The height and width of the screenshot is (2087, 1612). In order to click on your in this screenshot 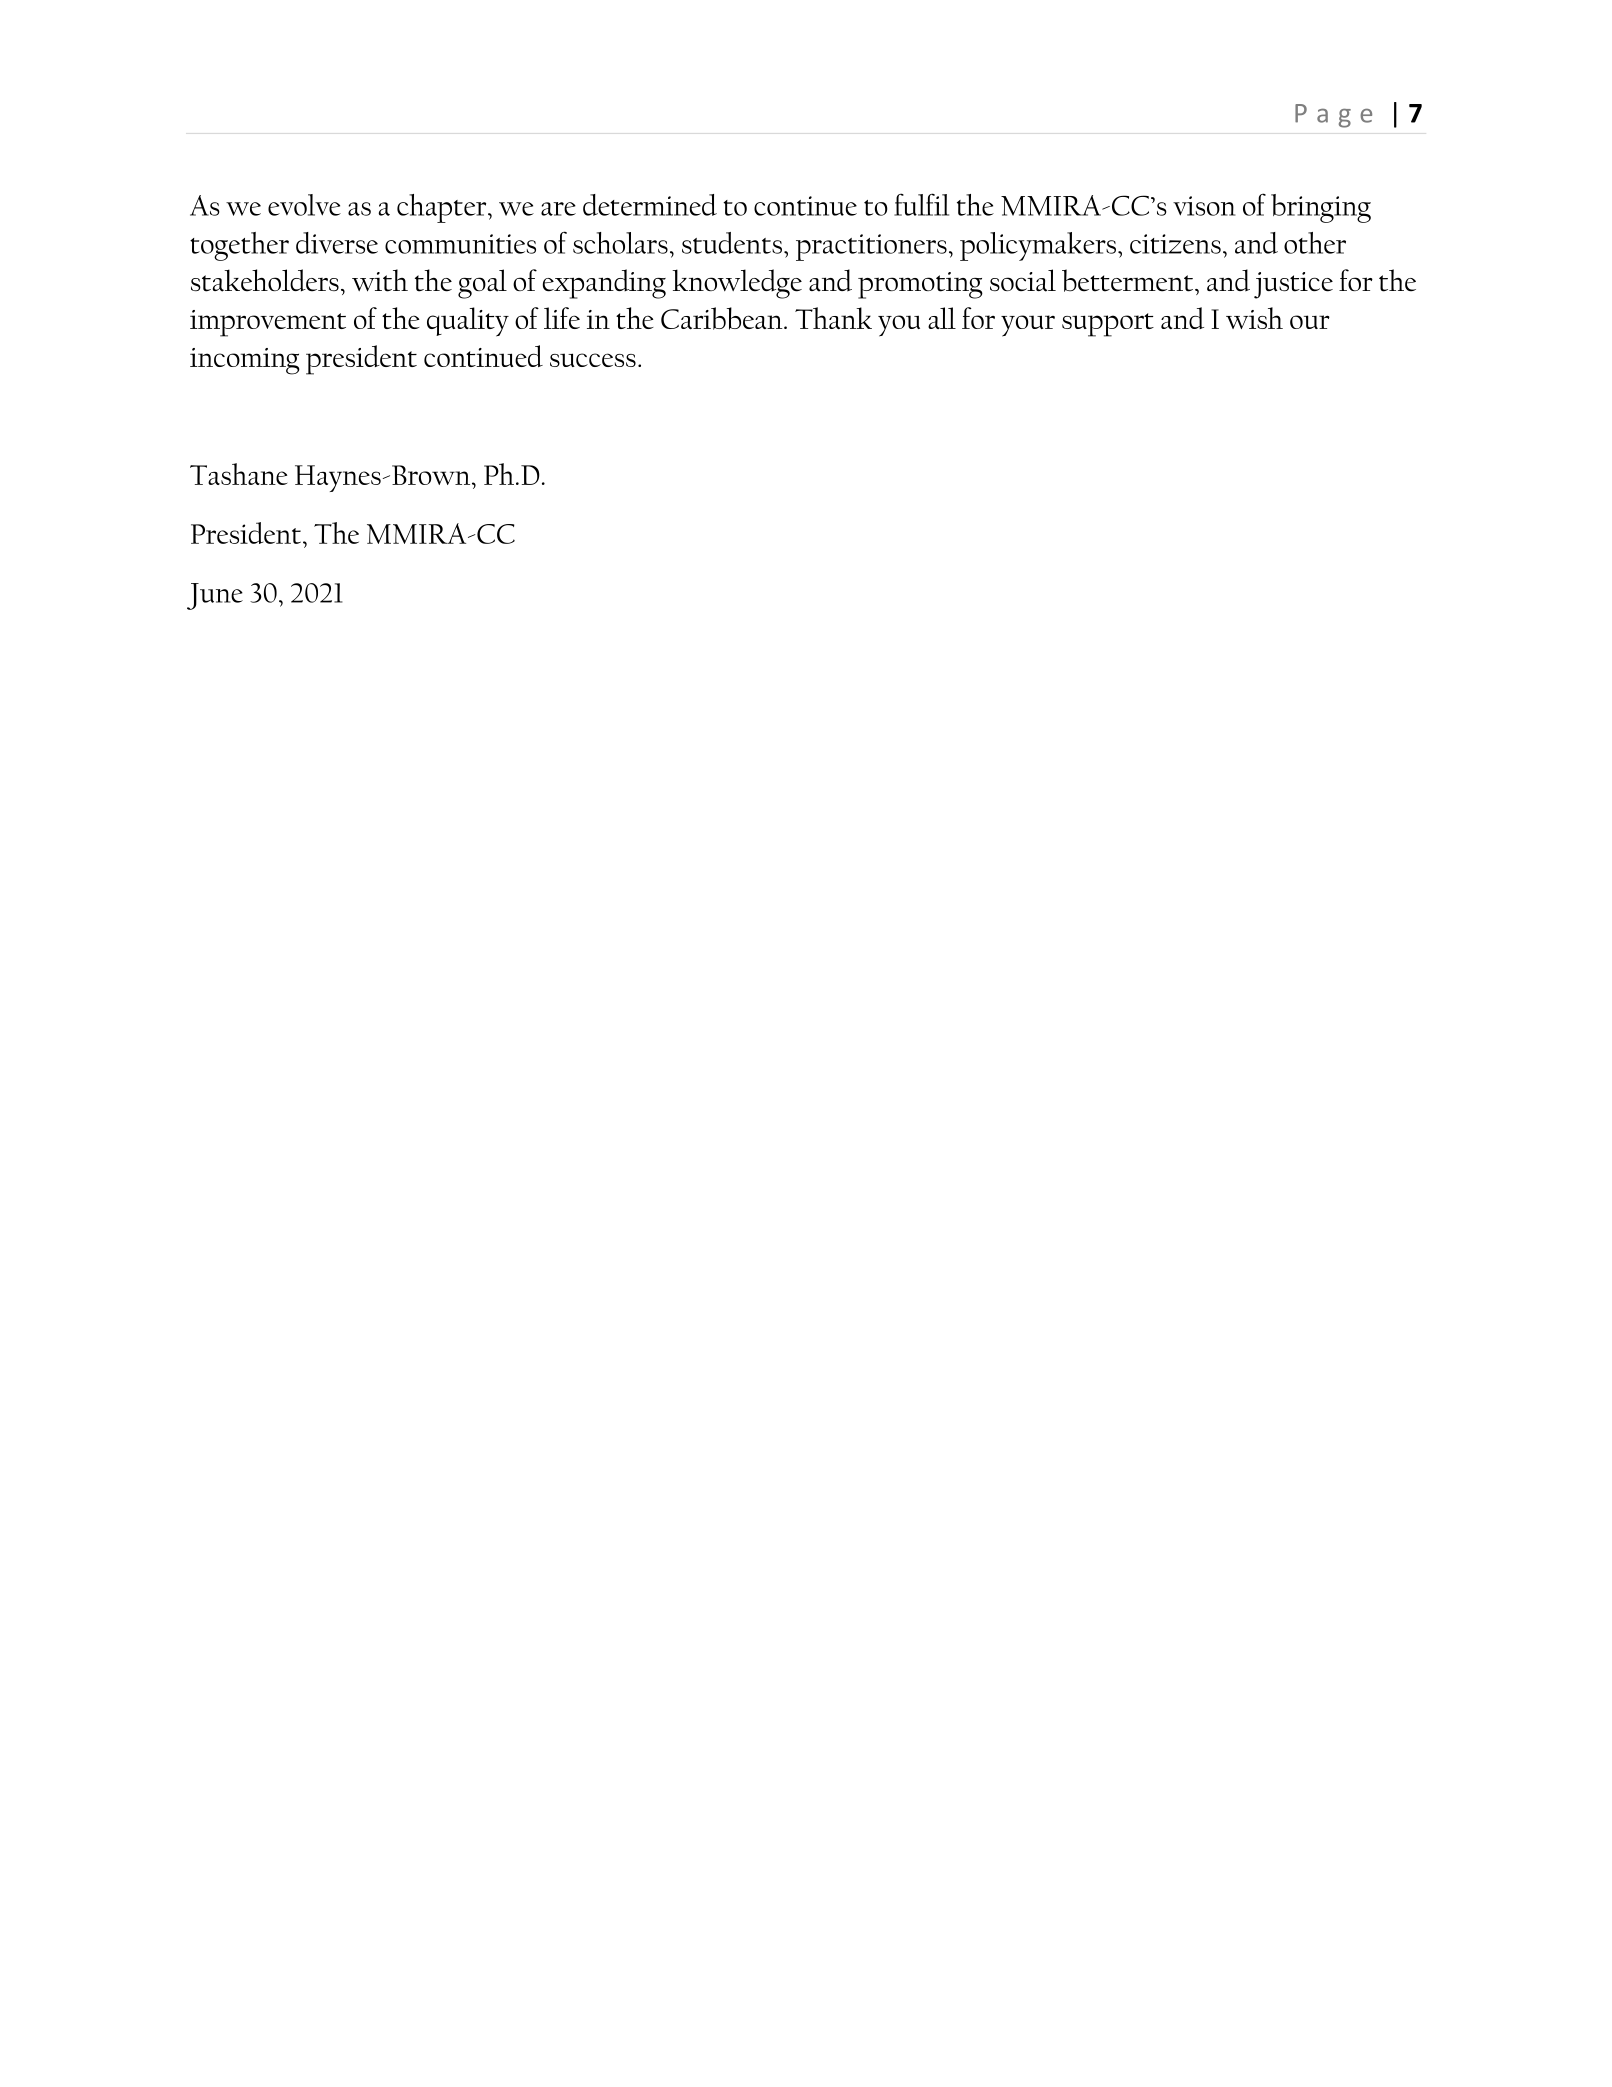, I will do `click(1028, 326)`.
